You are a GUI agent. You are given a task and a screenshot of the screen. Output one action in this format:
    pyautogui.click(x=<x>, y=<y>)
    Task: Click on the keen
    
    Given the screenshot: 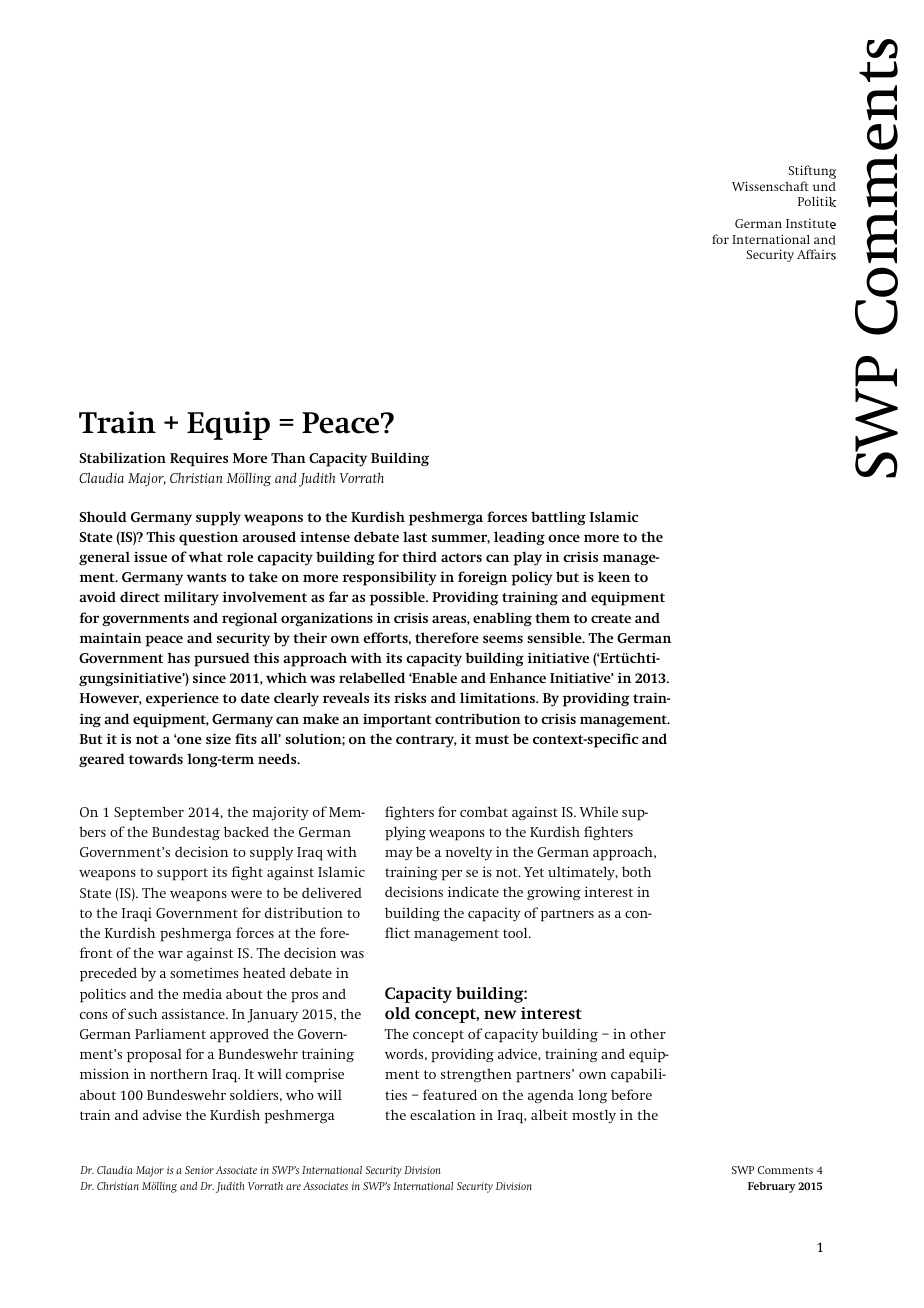 What is the action you would take?
    pyautogui.click(x=614, y=576)
